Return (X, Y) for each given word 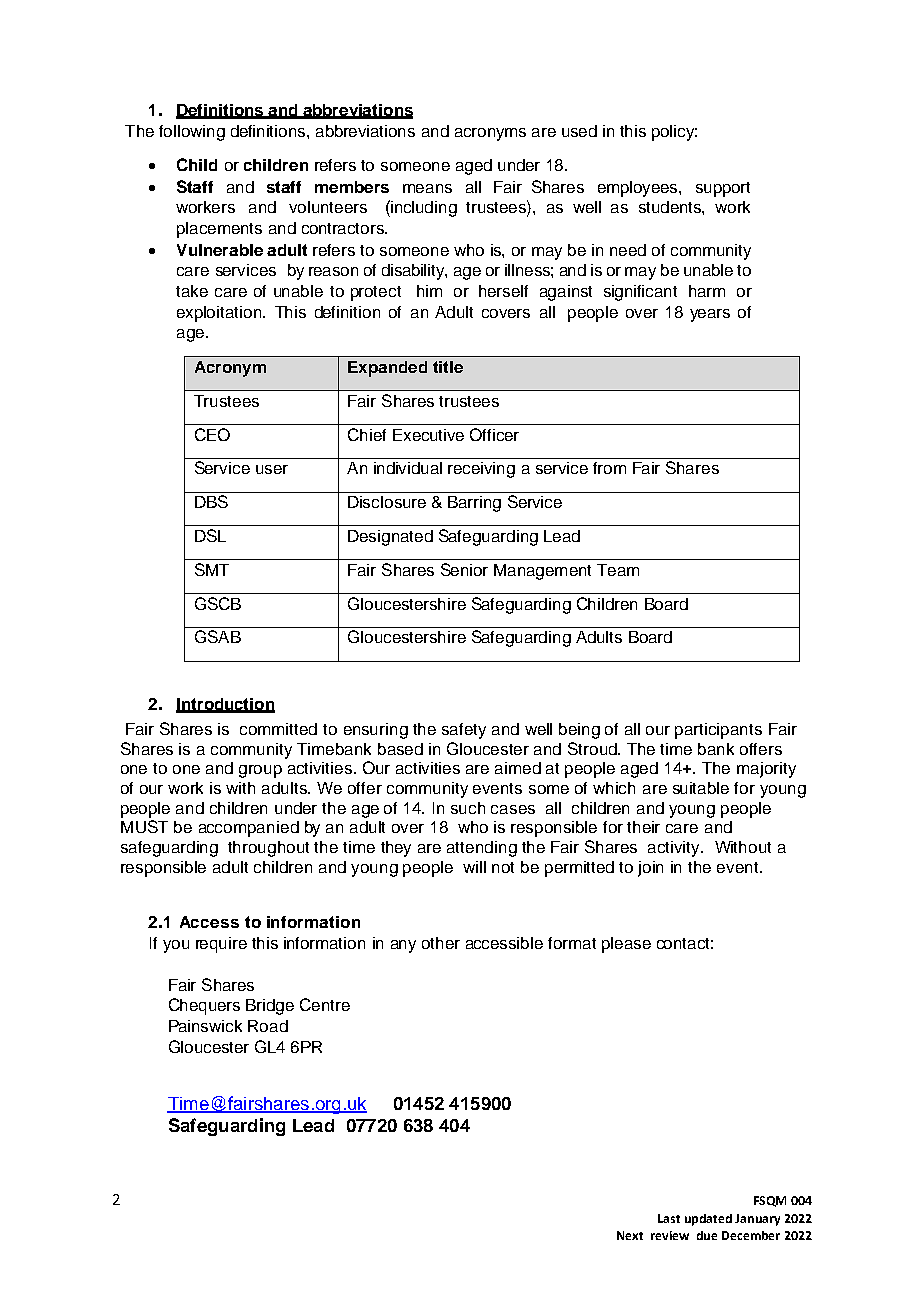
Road (268, 1026)
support (723, 189)
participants (718, 731)
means (427, 188)
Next (630, 1235)
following (192, 133)
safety (464, 731)
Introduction (225, 705)
